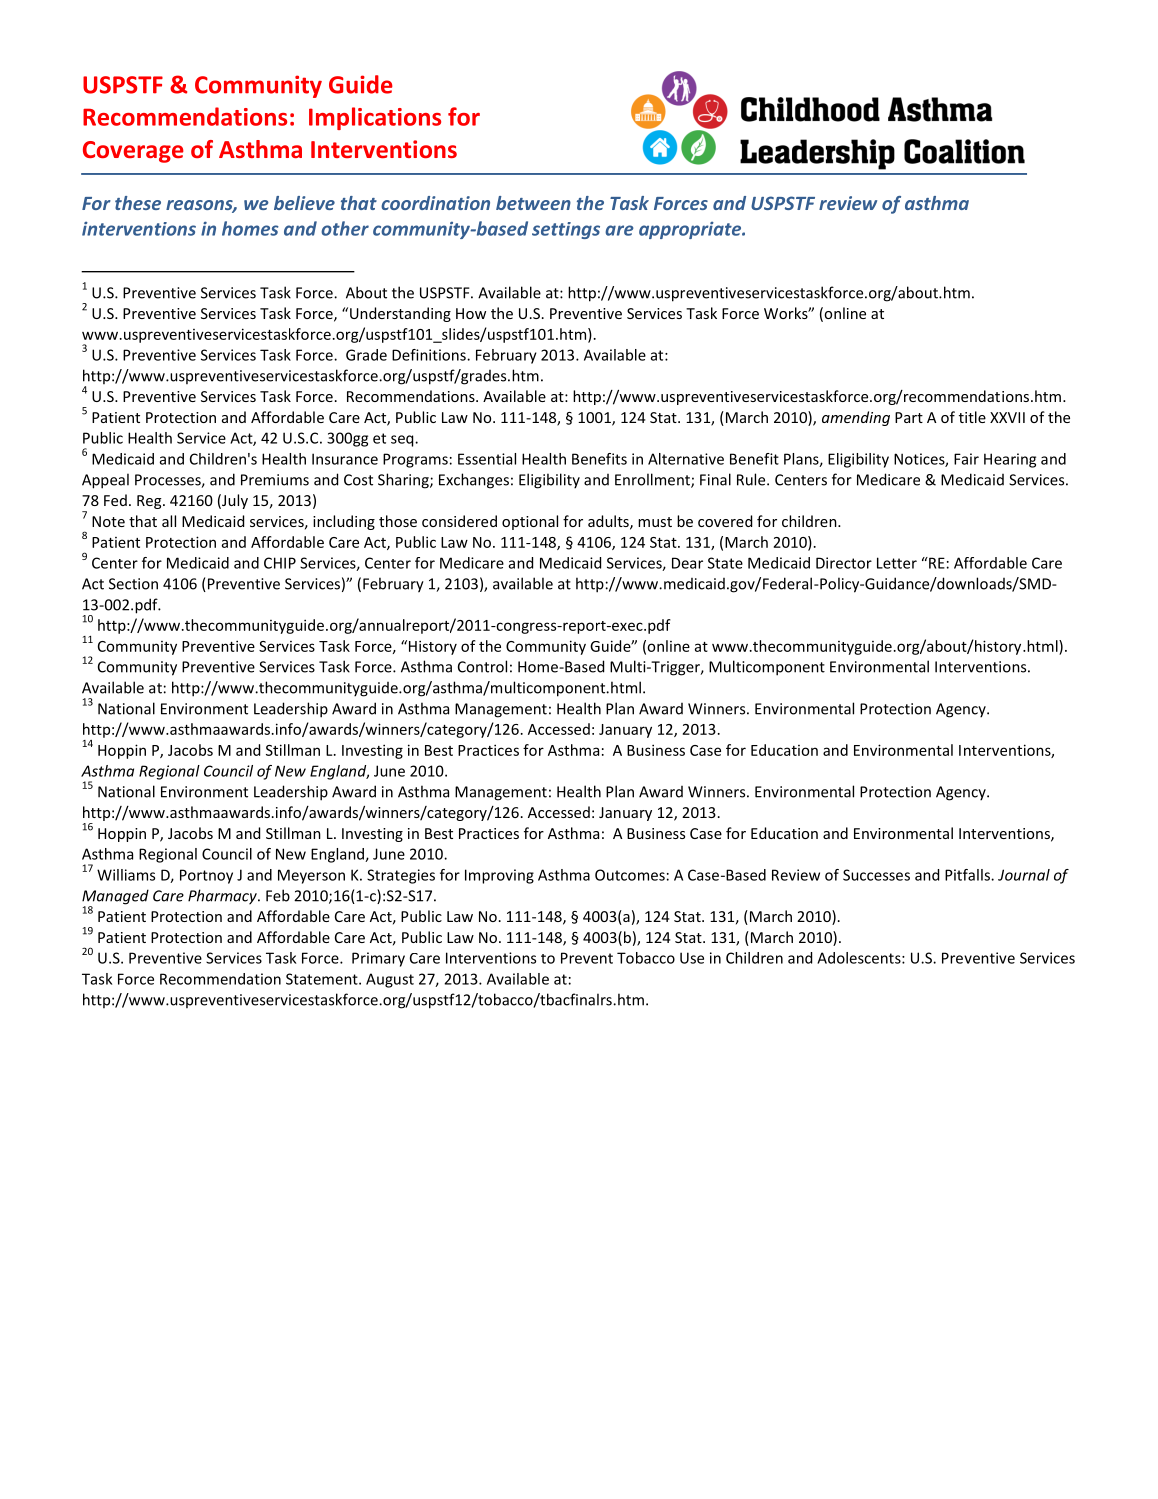 The width and height of the screenshot is (1158, 1499). Describe the element at coordinates (692, 958) in the screenshot. I see `Use` at that location.
